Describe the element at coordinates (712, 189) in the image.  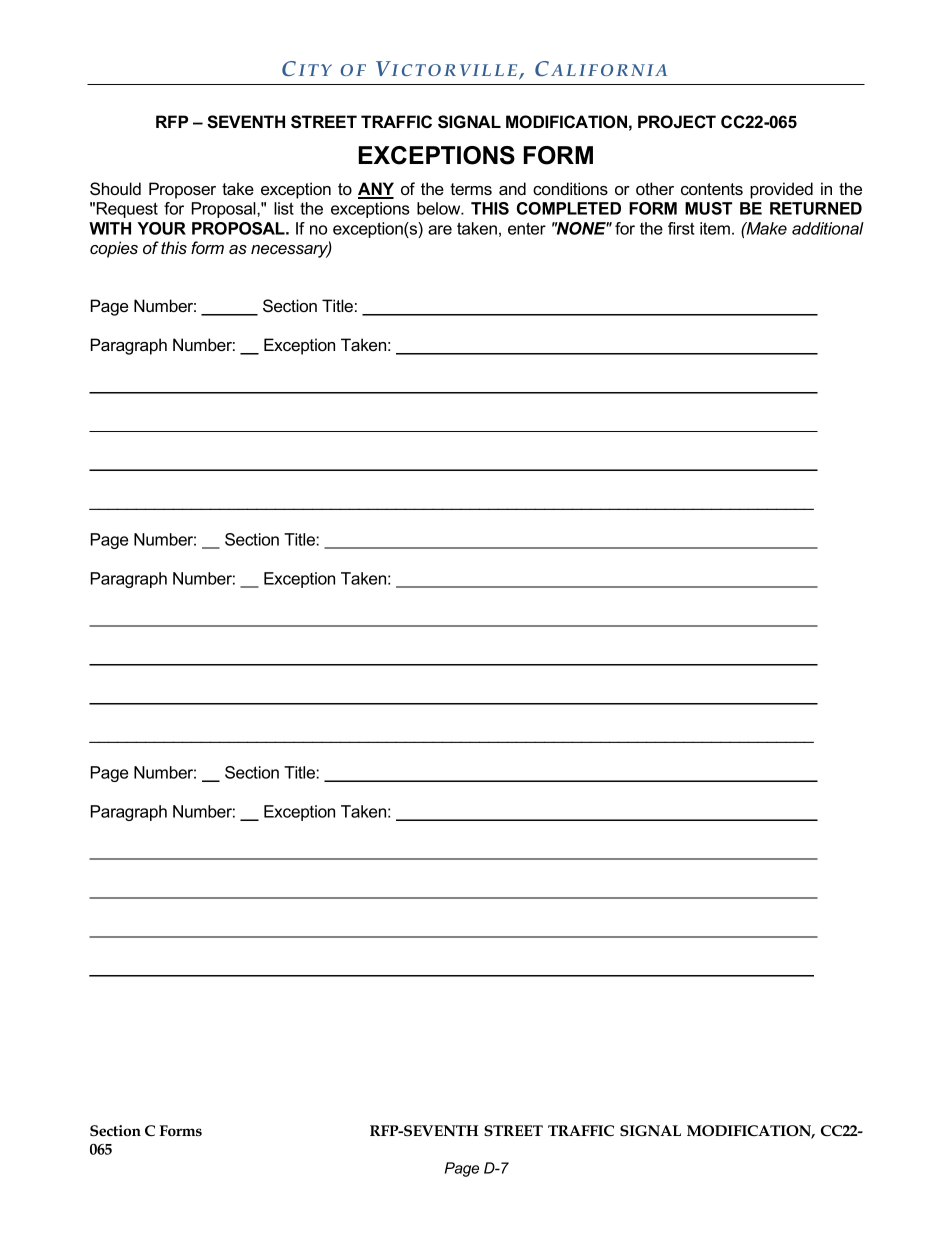
I see `contents` at that location.
